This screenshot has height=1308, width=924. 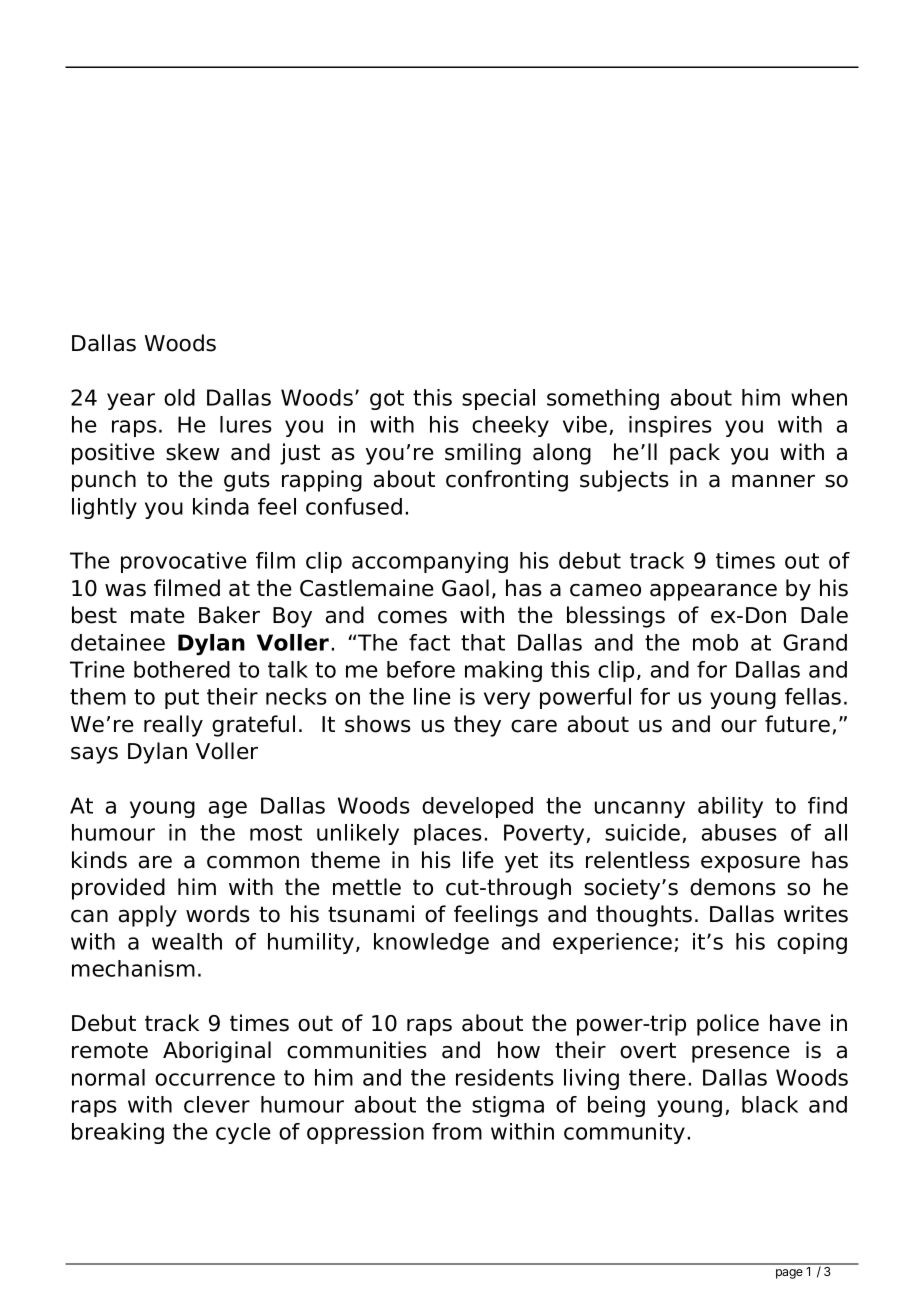 What do you see at coordinates (695, 454) in the screenshot?
I see `pack` at bounding box center [695, 454].
